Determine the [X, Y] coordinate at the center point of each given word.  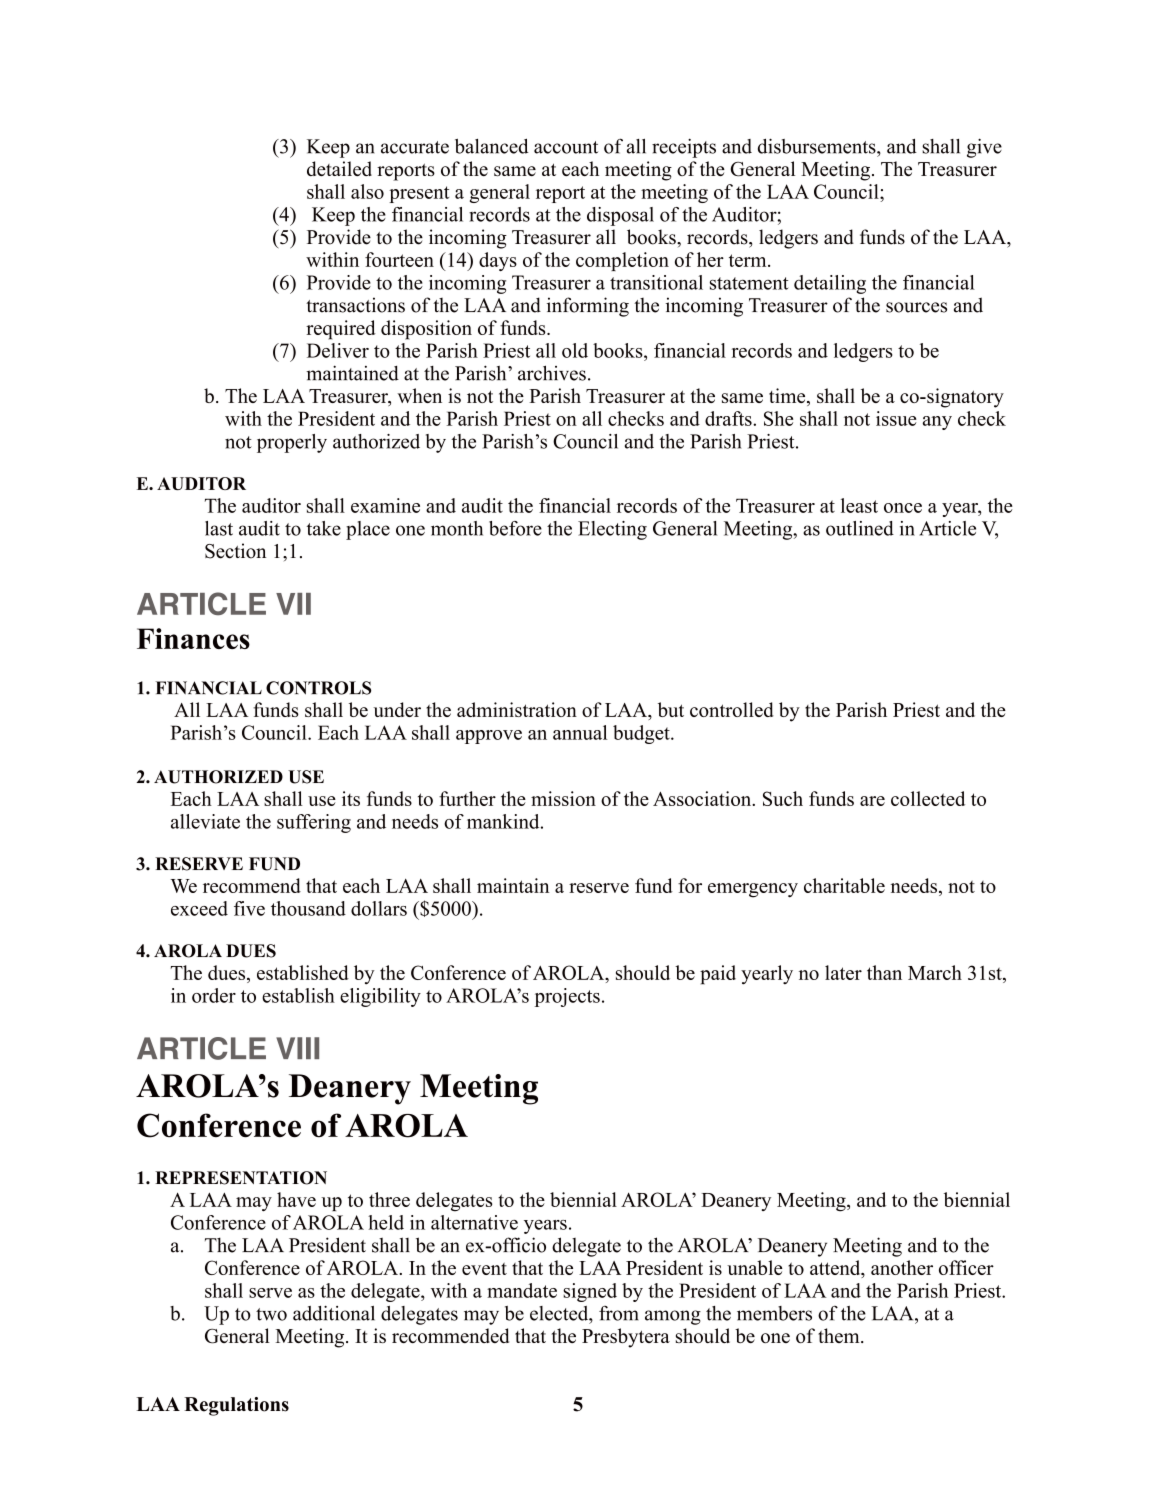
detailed [339, 168]
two [271, 1314]
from [618, 1313]
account [566, 147]
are [872, 801]
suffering [314, 823]
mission [563, 798]
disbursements [818, 146]
